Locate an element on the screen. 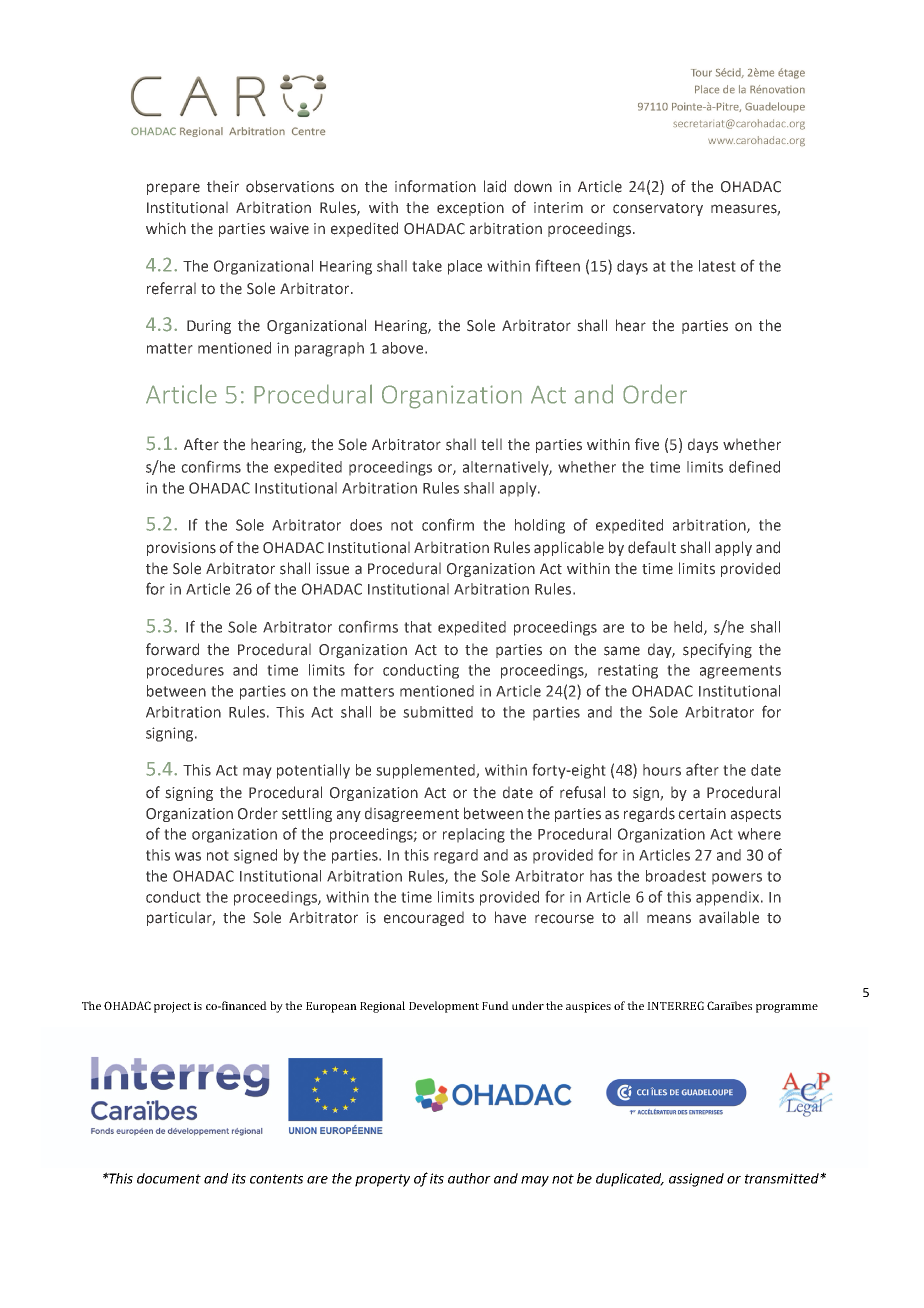 This screenshot has height=1308, width=924. their is located at coordinates (223, 186).
